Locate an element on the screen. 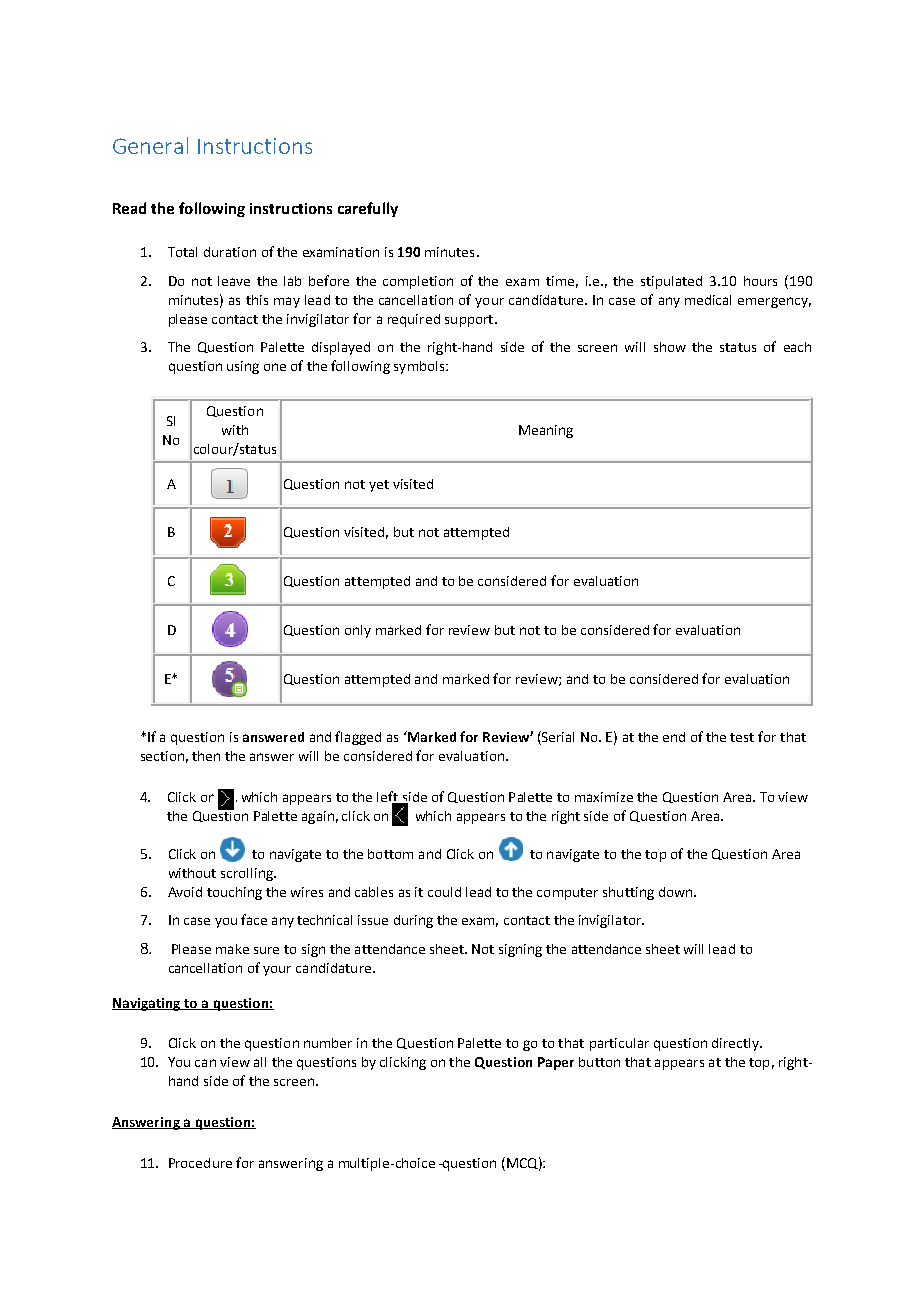 The height and width of the screenshot is (1308, 924). only is located at coordinates (358, 631).
